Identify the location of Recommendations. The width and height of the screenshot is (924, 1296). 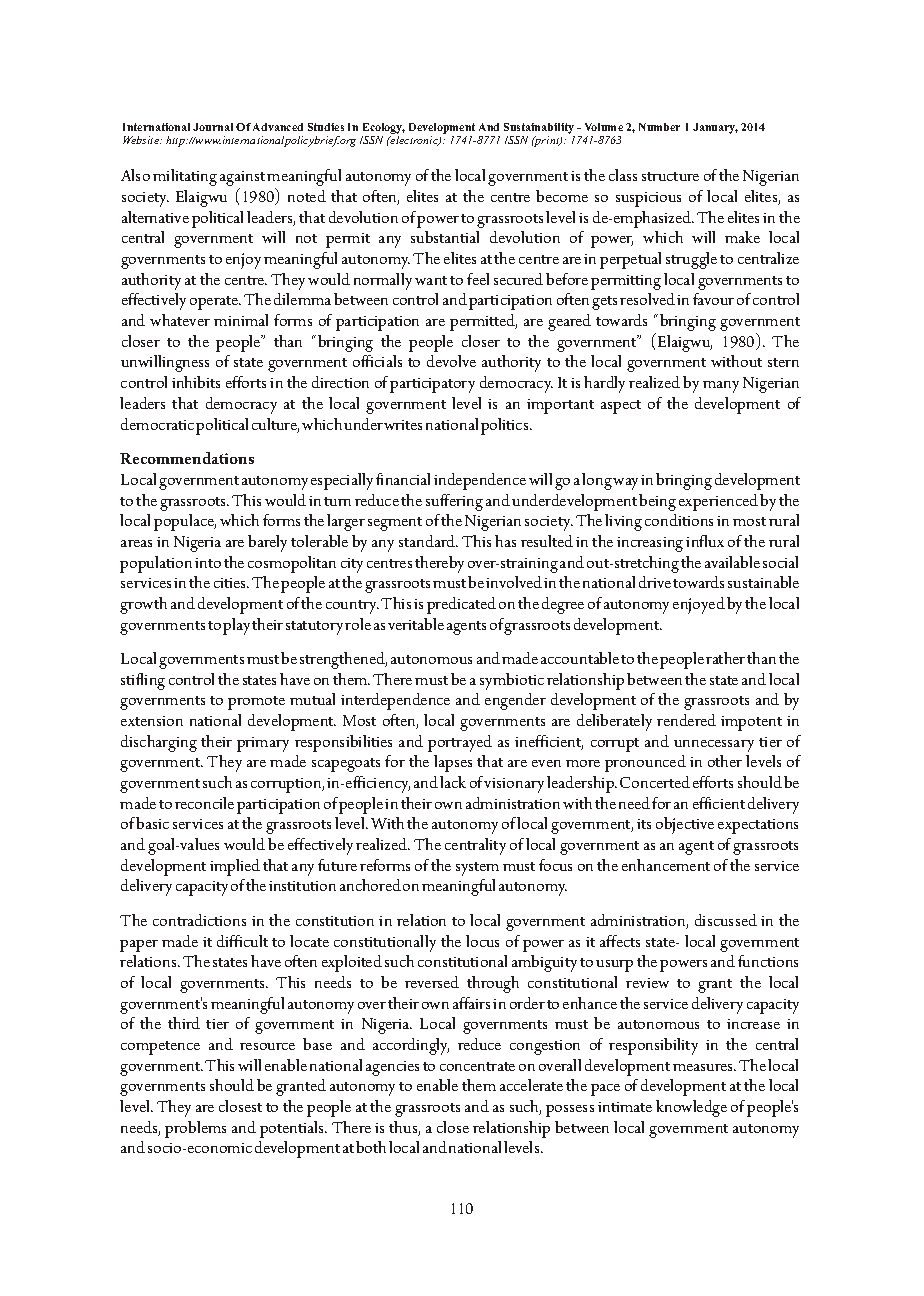
(187, 458).
